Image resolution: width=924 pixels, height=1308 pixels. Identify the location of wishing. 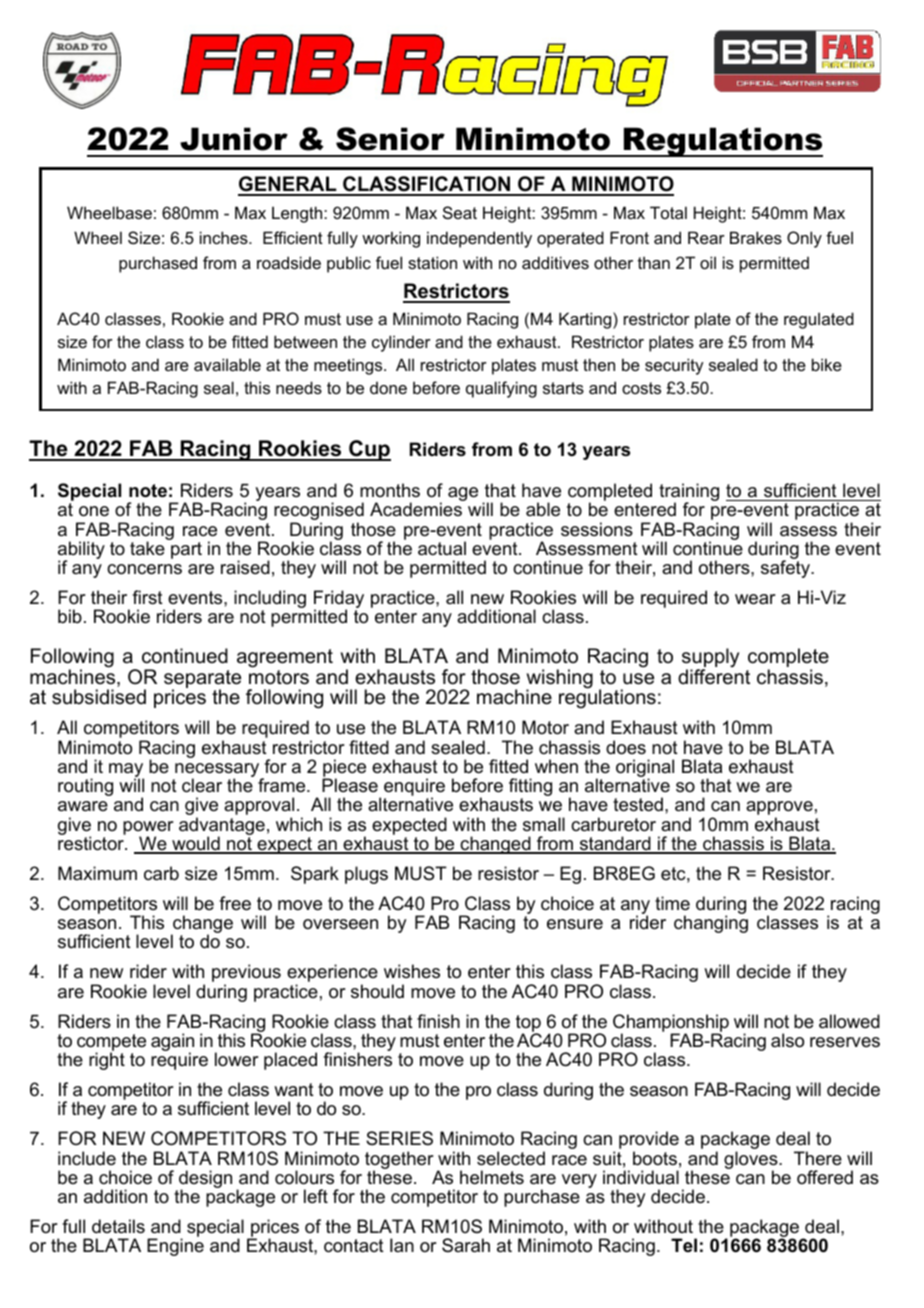
(559, 680).
